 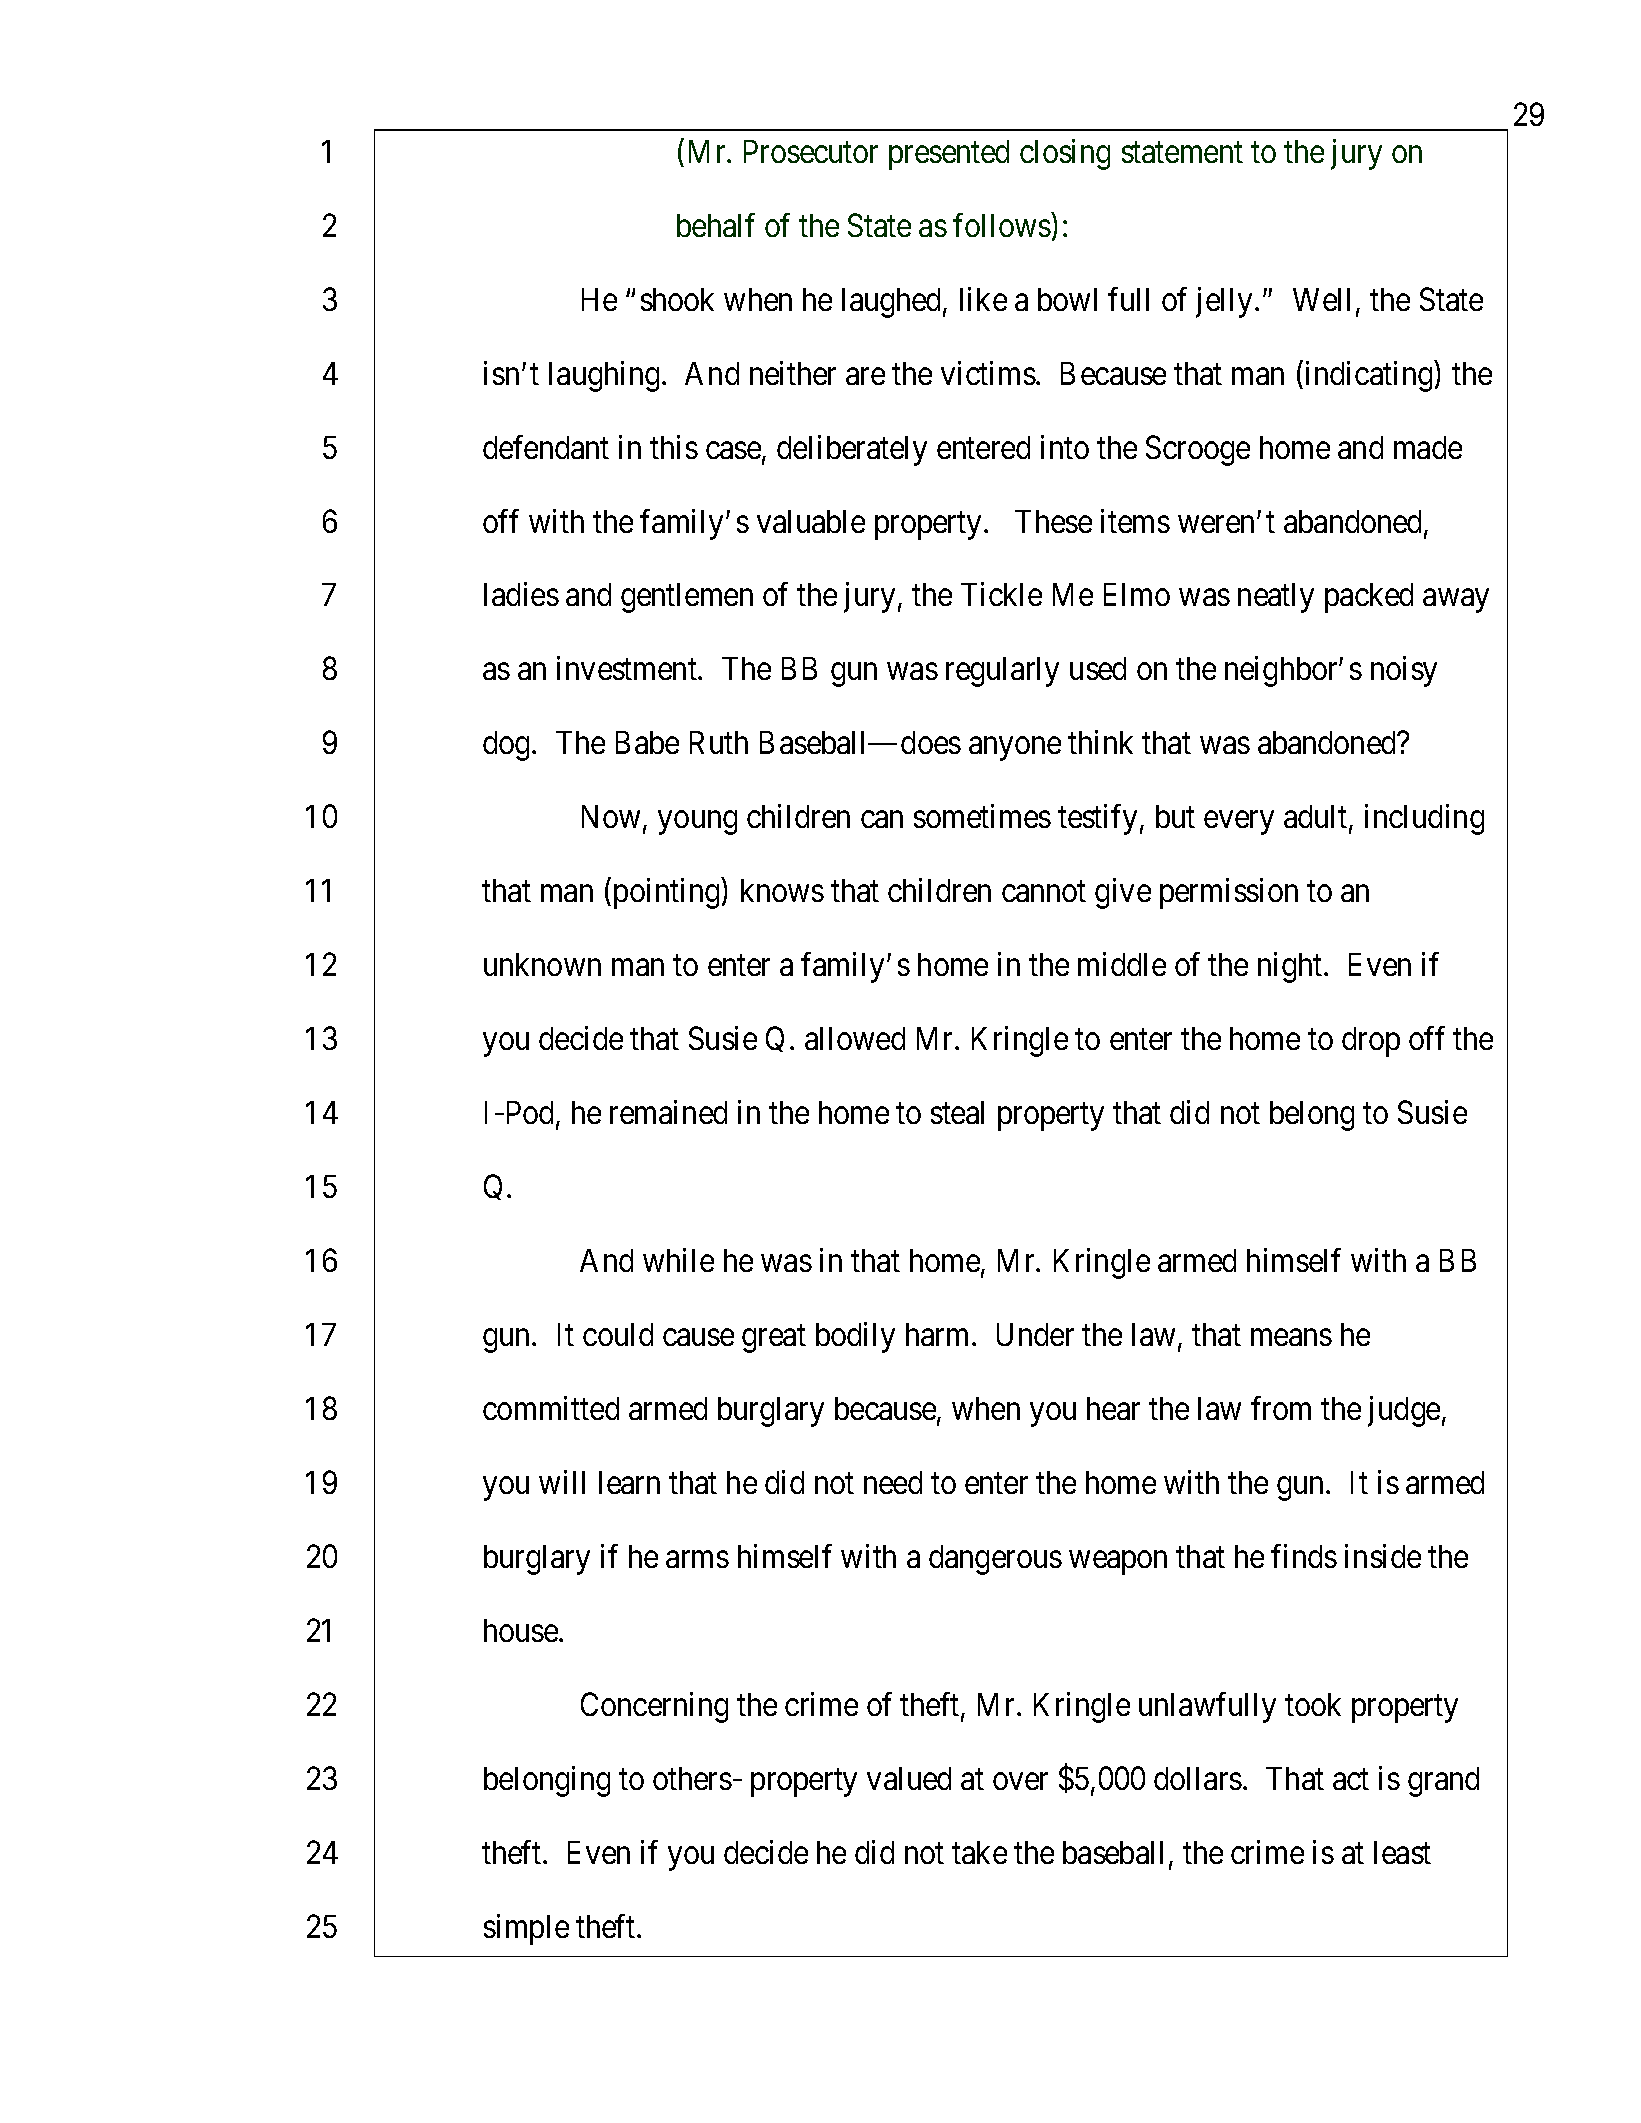 I want to click on adult, so click(x=1317, y=818).
